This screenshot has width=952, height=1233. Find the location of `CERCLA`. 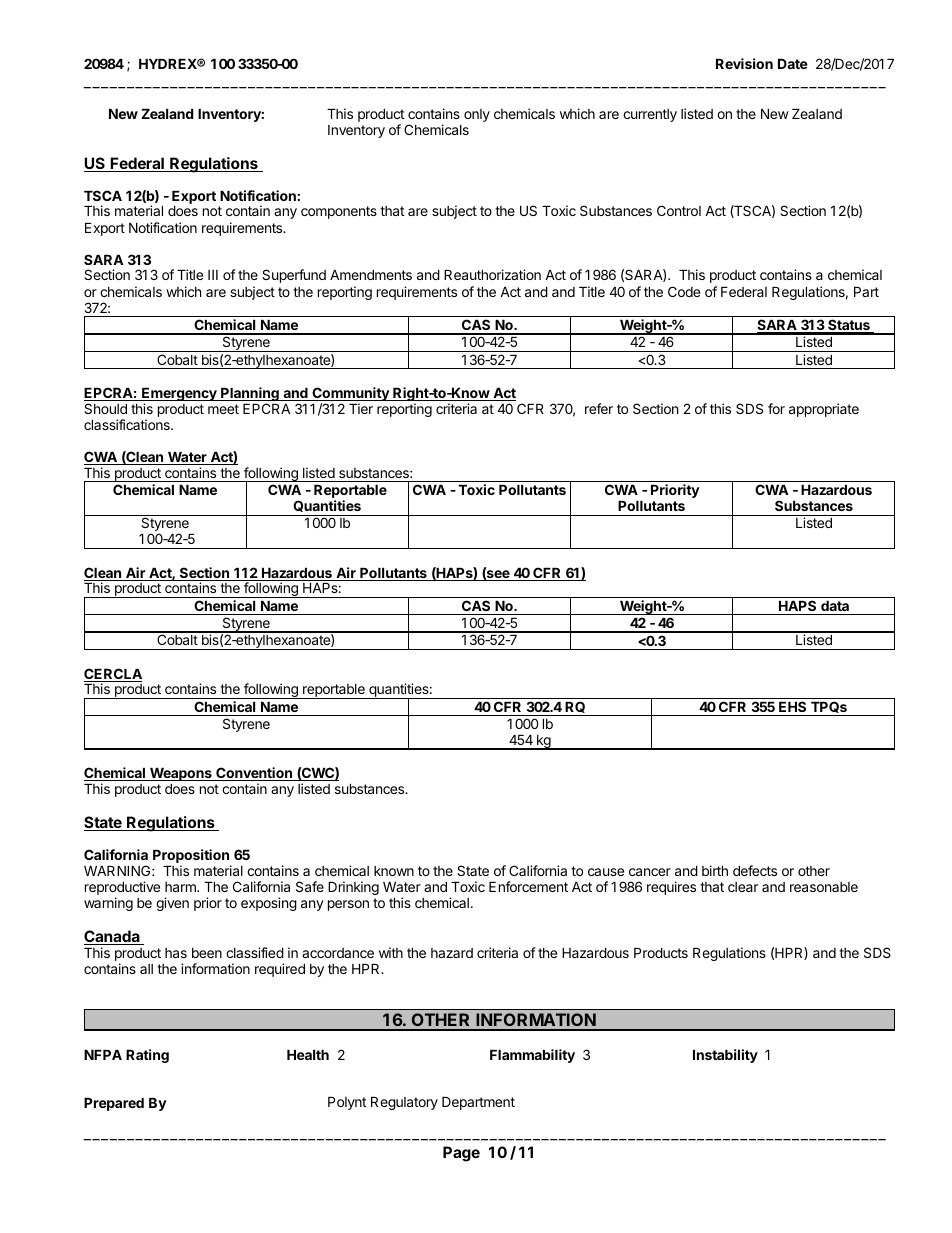

CERCLA is located at coordinates (113, 675).
